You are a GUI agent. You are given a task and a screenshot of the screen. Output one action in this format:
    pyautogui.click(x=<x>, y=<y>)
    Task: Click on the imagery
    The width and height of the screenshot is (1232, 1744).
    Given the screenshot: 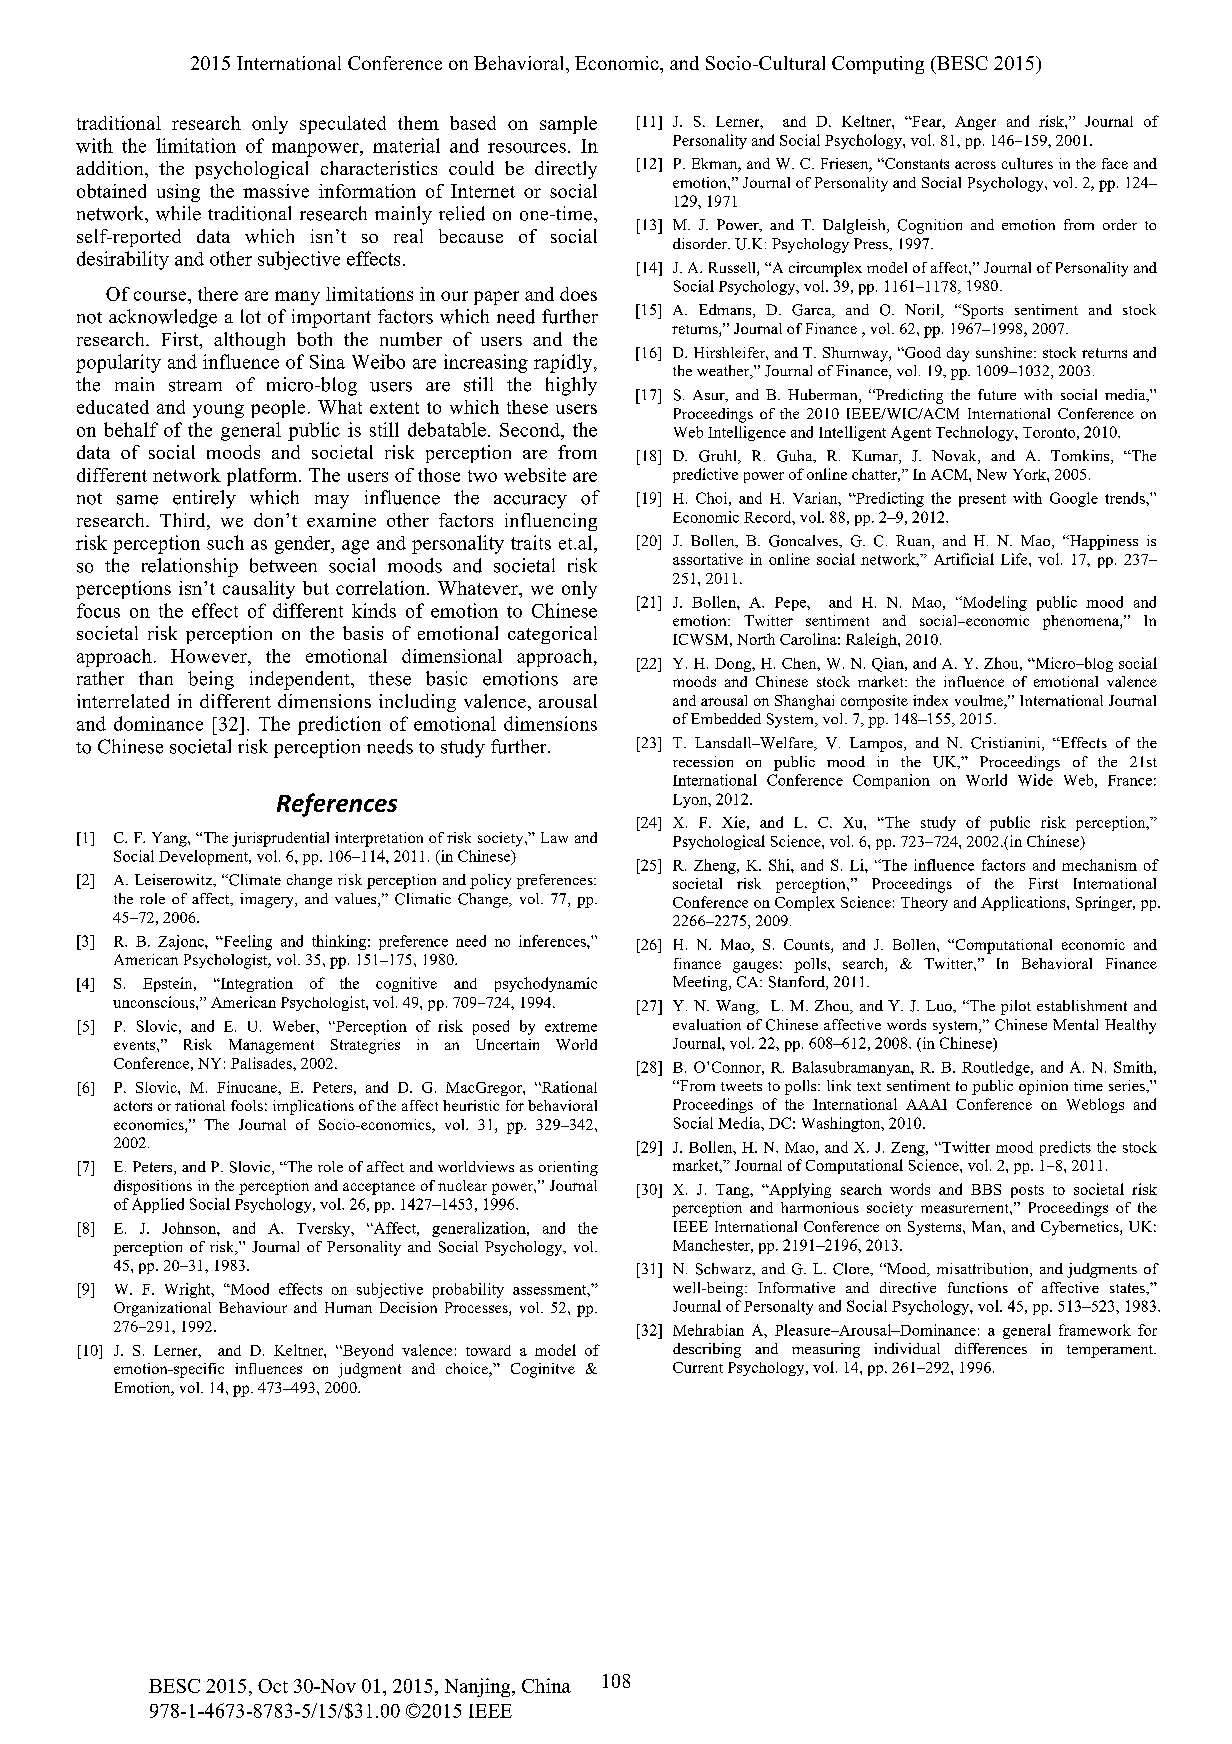 What is the action you would take?
    pyautogui.click(x=268, y=900)
